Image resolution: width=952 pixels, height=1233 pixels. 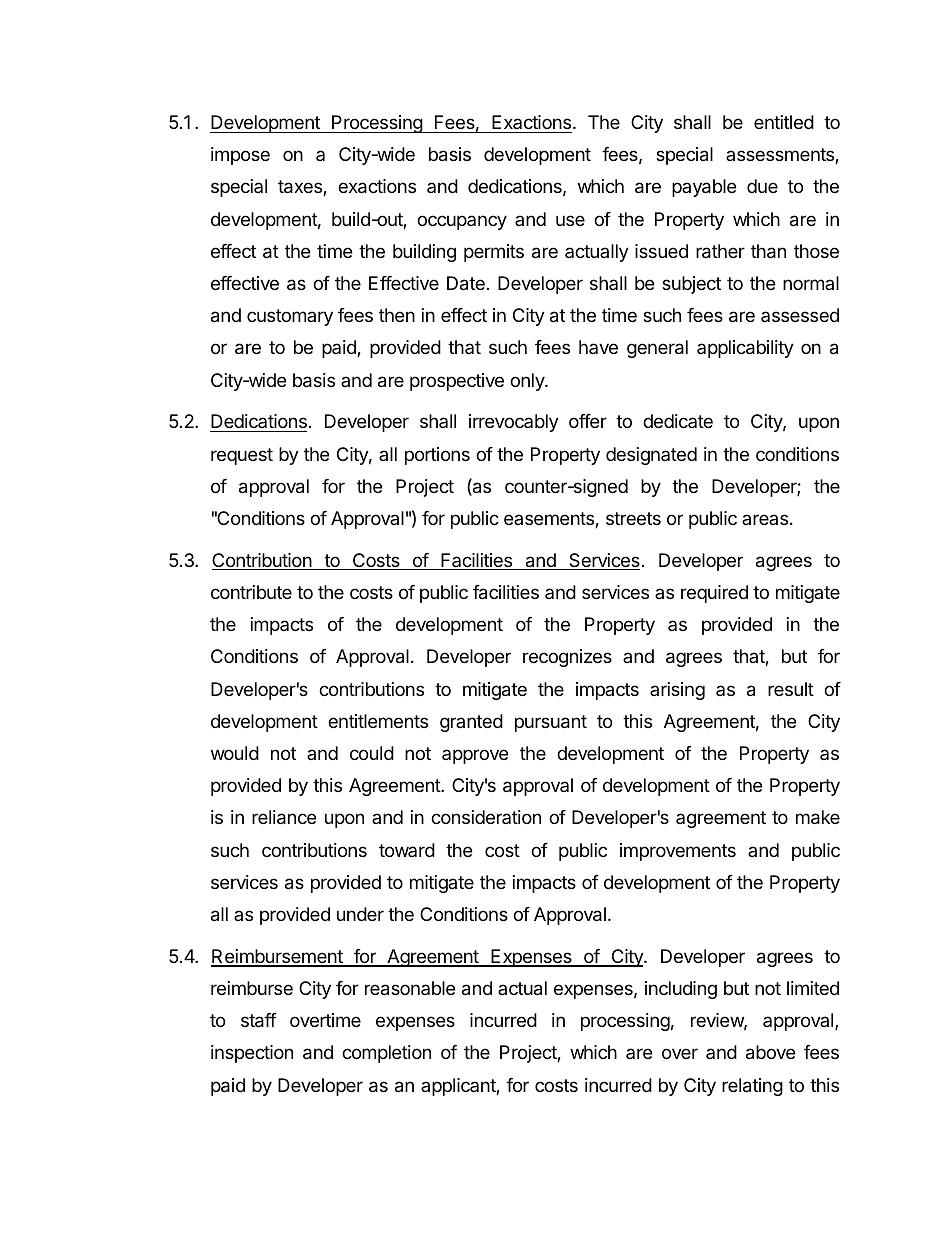 I want to click on applicability, so click(x=745, y=349).
